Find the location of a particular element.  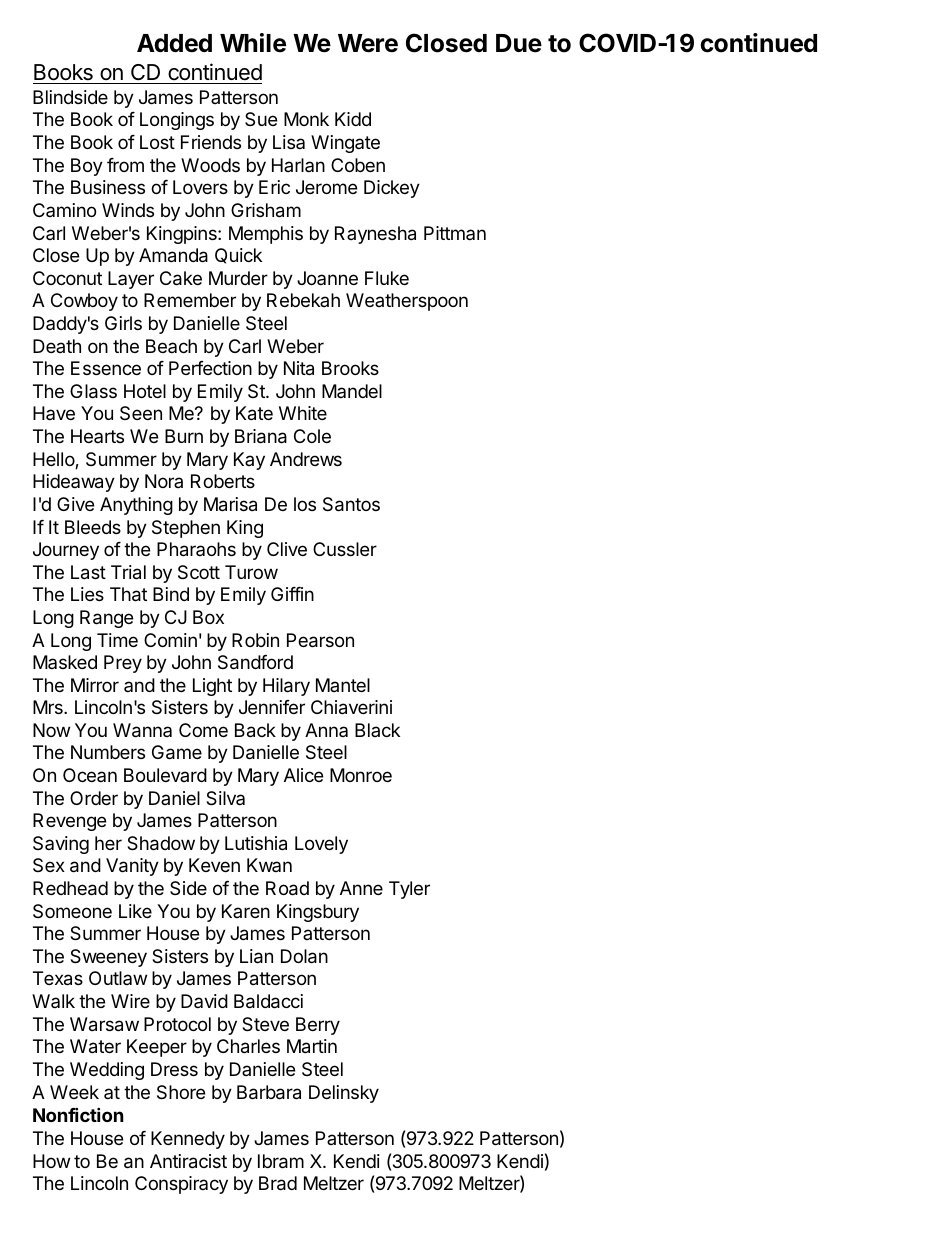

Monk is located at coordinates (306, 119).
